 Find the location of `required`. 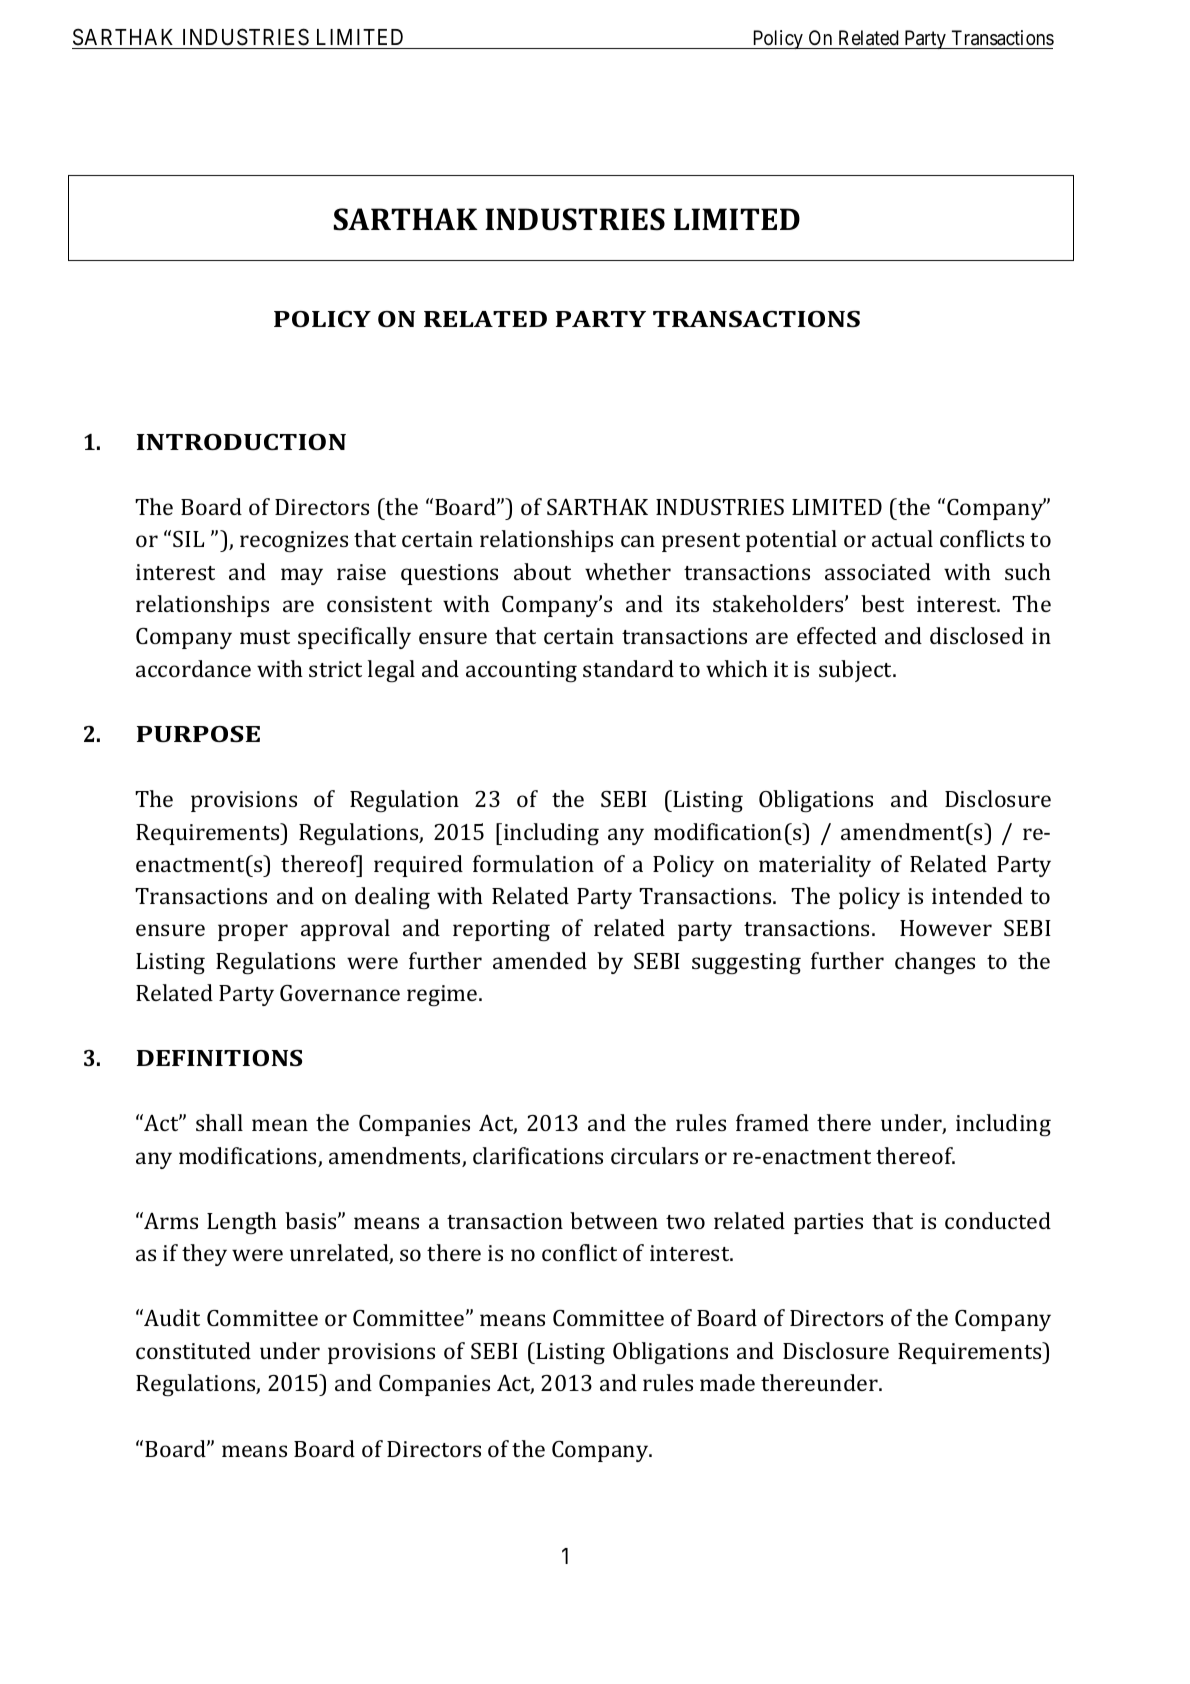

required is located at coordinates (418, 866).
